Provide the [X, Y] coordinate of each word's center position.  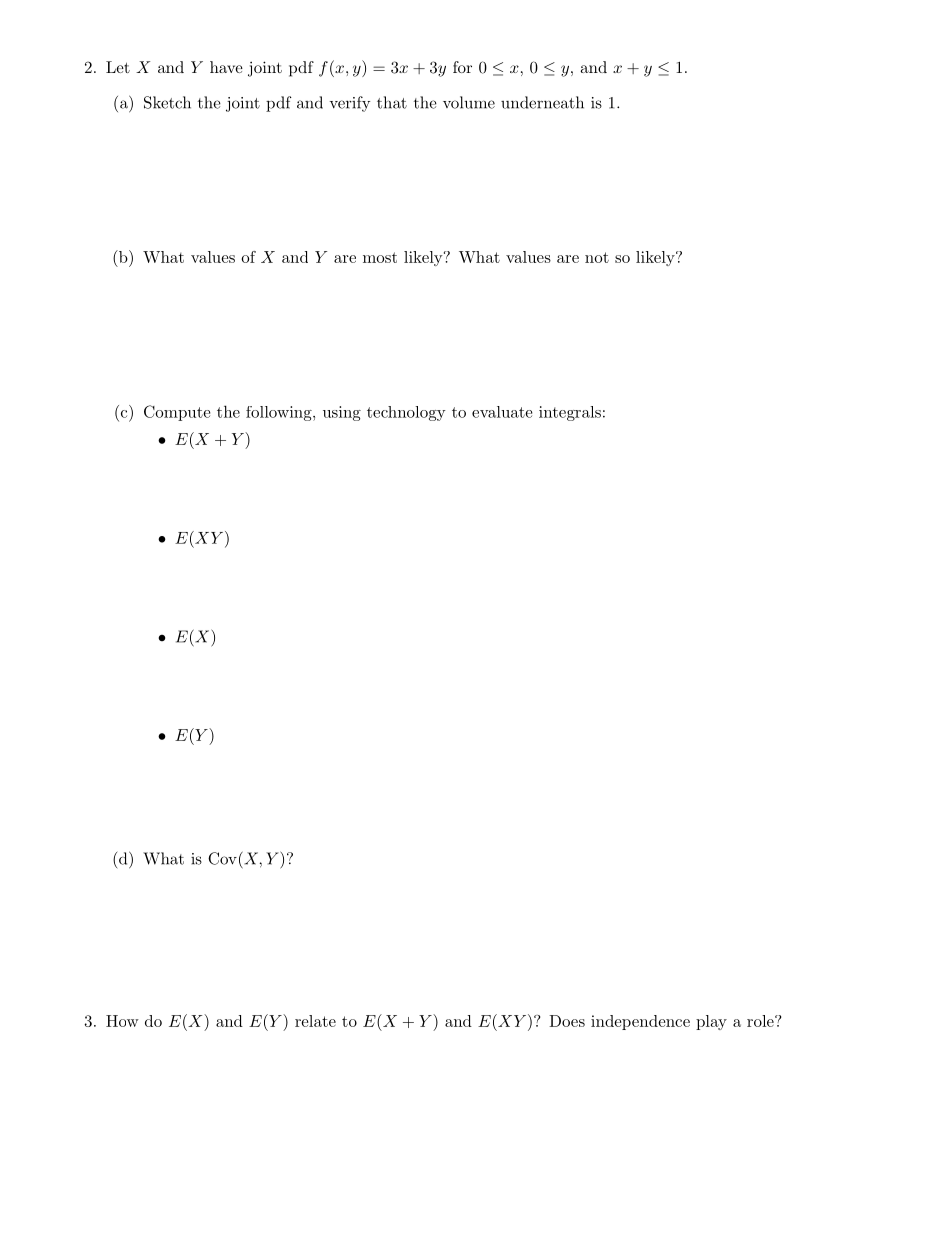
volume [469, 102]
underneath [542, 102]
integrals [570, 413]
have [226, 67]
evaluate [502, 412]
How [122, 1021]
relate [315, 1021]
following [280, 413]
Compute [177, 413]
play [711, 1022]
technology [406, 413]
